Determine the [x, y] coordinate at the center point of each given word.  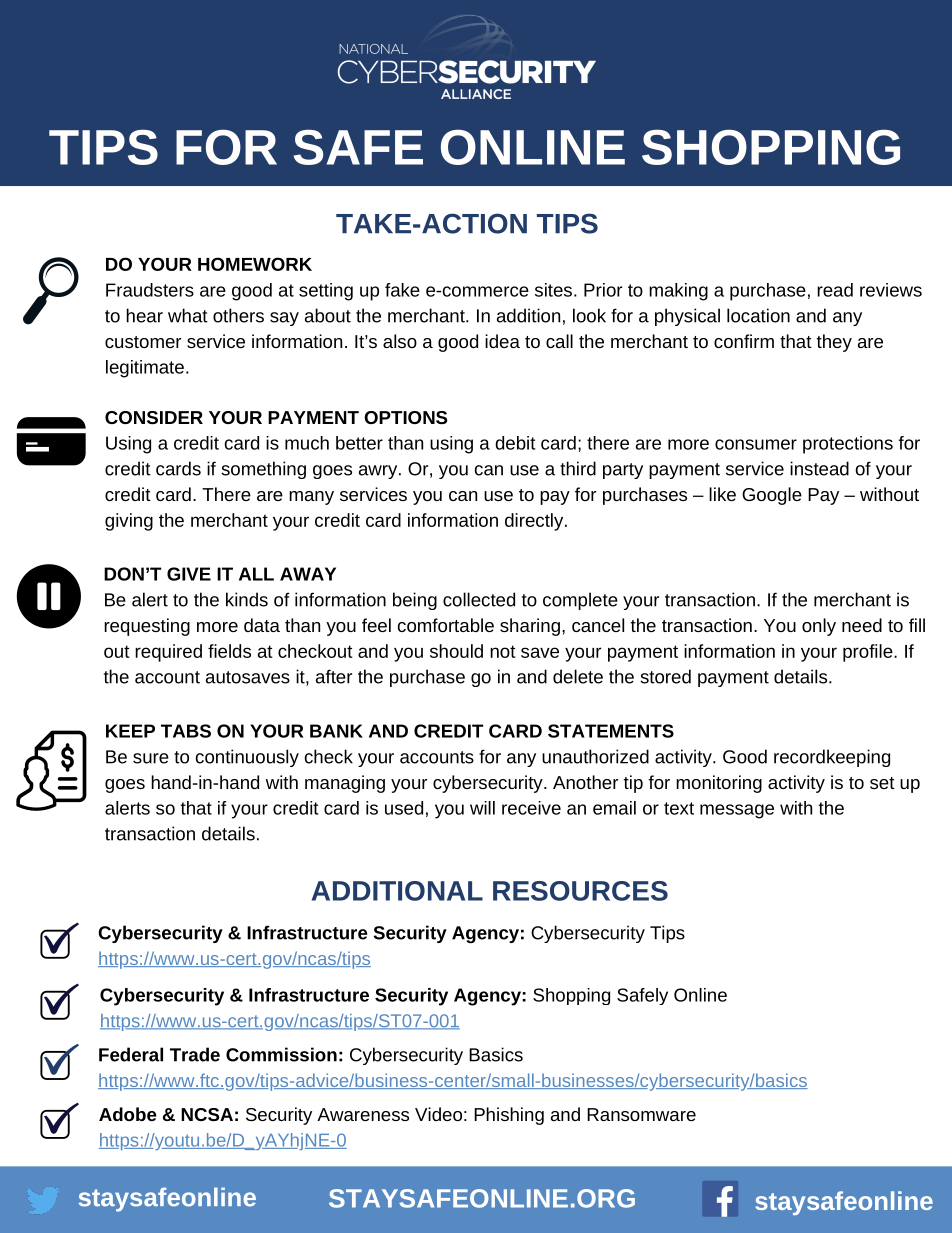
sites [553, 290]
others [238, 315]
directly [534, 522]
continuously [247, 758]
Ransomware [641, 1114]
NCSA [207, 1114]
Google [772, 496]
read [835, 290]
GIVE [189, 574]
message [737, 811]
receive [531, 808]
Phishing [509, 1116]
